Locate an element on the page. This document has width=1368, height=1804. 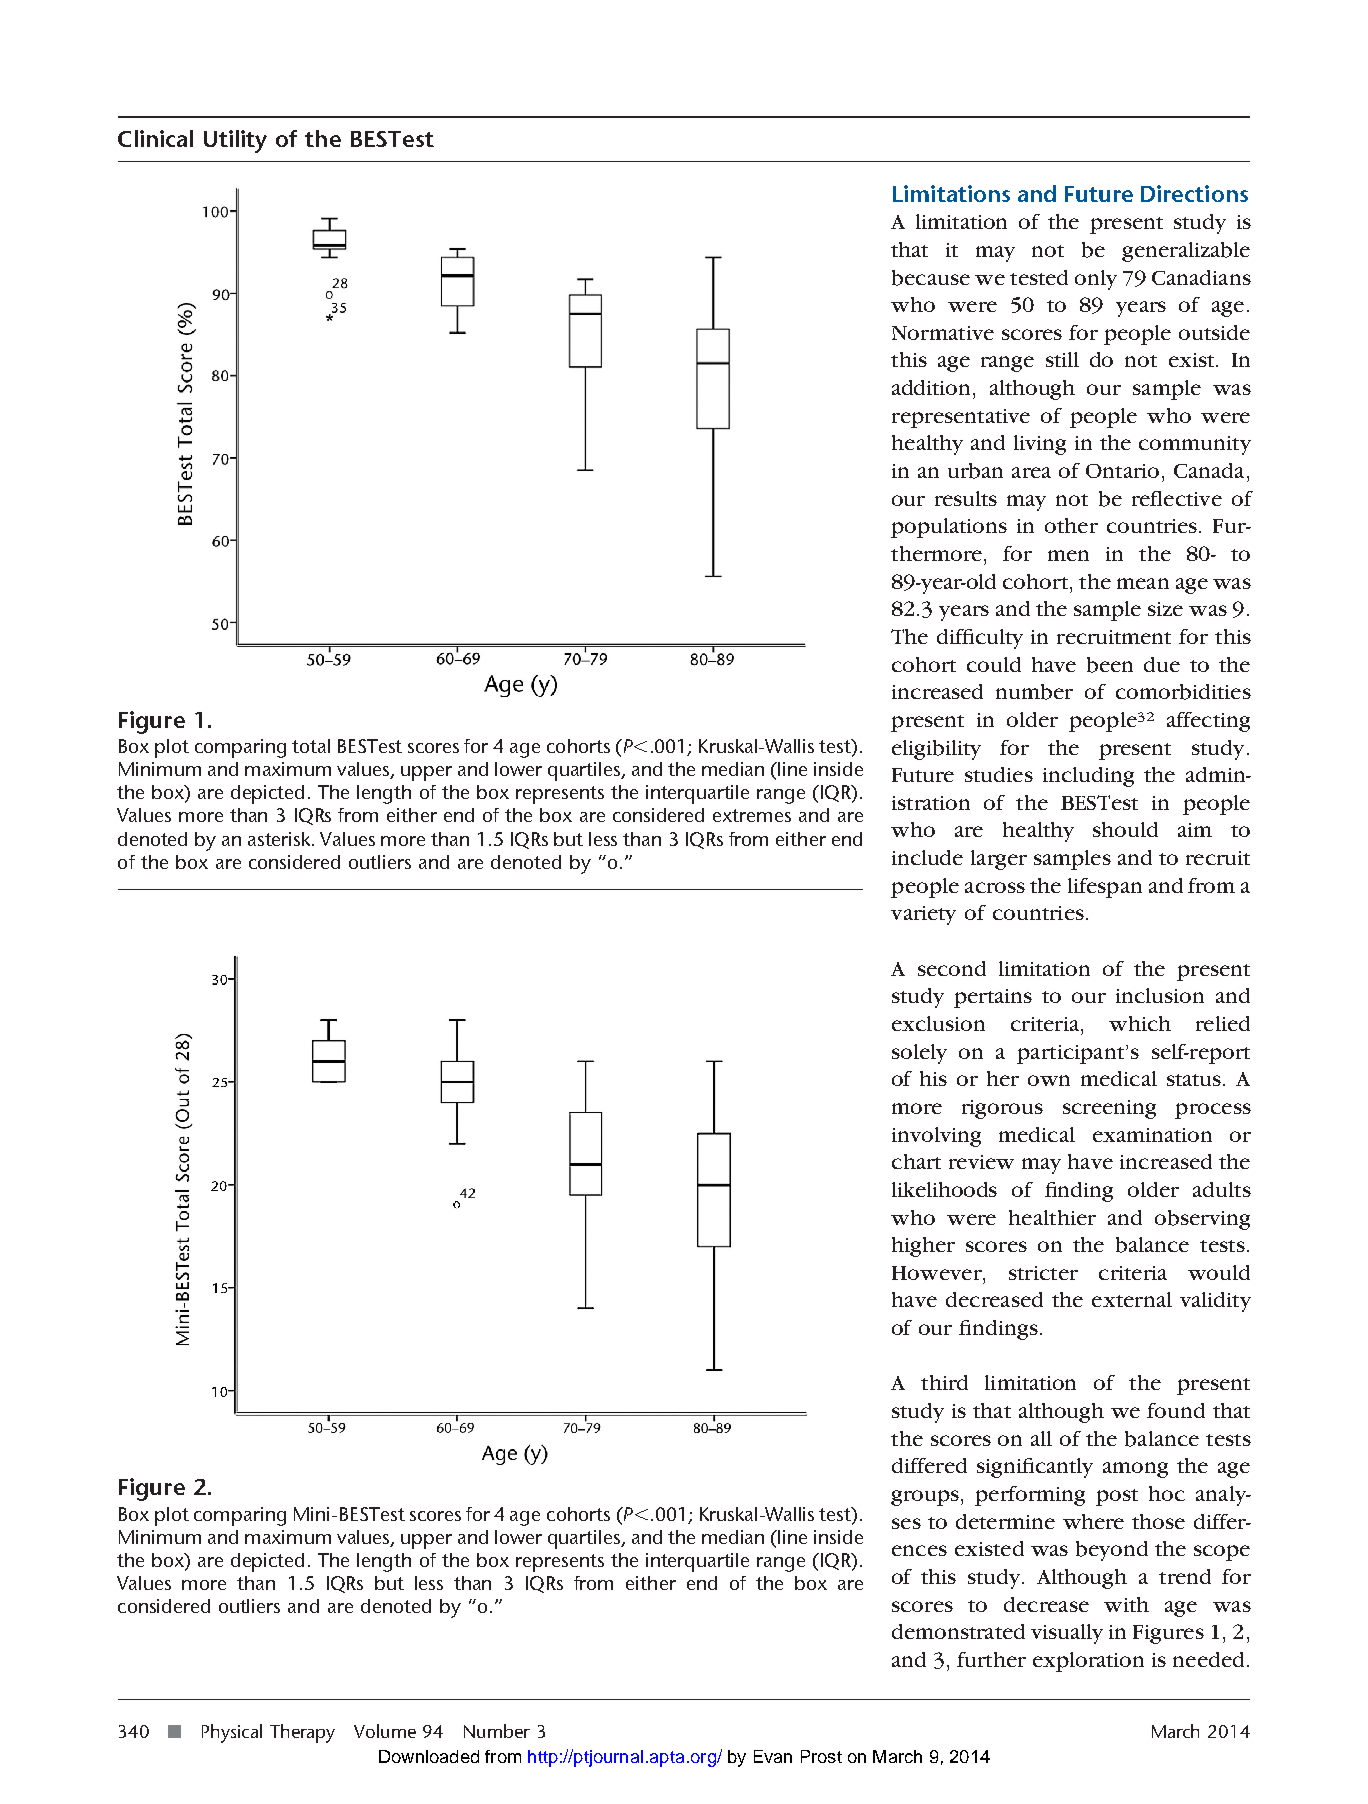
healthier is located at coordinates (1052, 1217).
